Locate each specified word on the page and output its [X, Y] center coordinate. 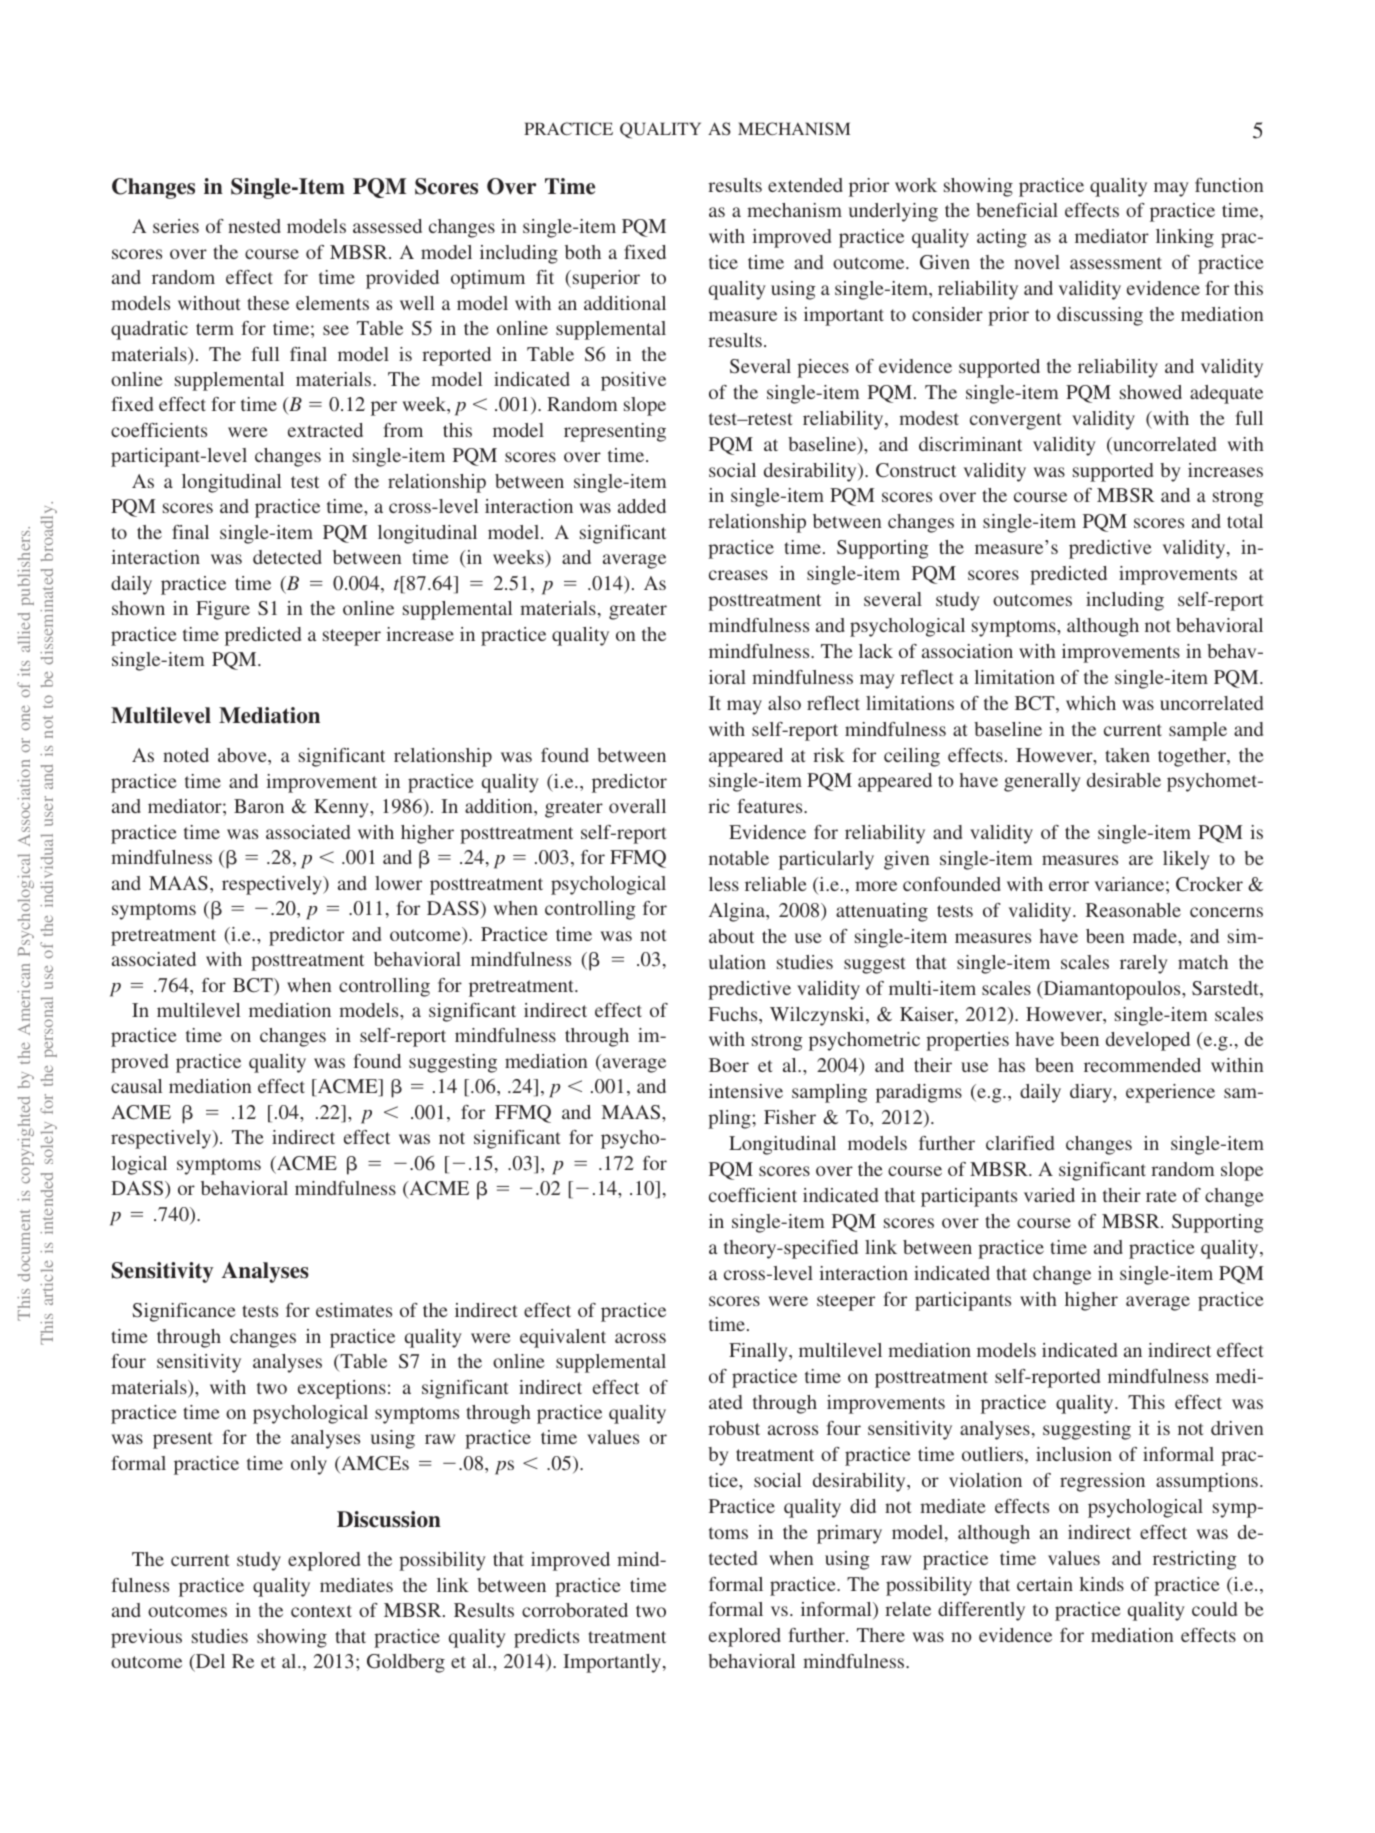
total [1245, 521]
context [321, 1611]
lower [398, 883]
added [642, 506]
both [583, 252]
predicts [546, 1638]
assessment [1116, 263]
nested [254, 226]
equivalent [563, 1338]
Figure [223, 610]
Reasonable [1133, 910]
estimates [354, 1310]
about [731, 936]
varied [1049, 1195]
